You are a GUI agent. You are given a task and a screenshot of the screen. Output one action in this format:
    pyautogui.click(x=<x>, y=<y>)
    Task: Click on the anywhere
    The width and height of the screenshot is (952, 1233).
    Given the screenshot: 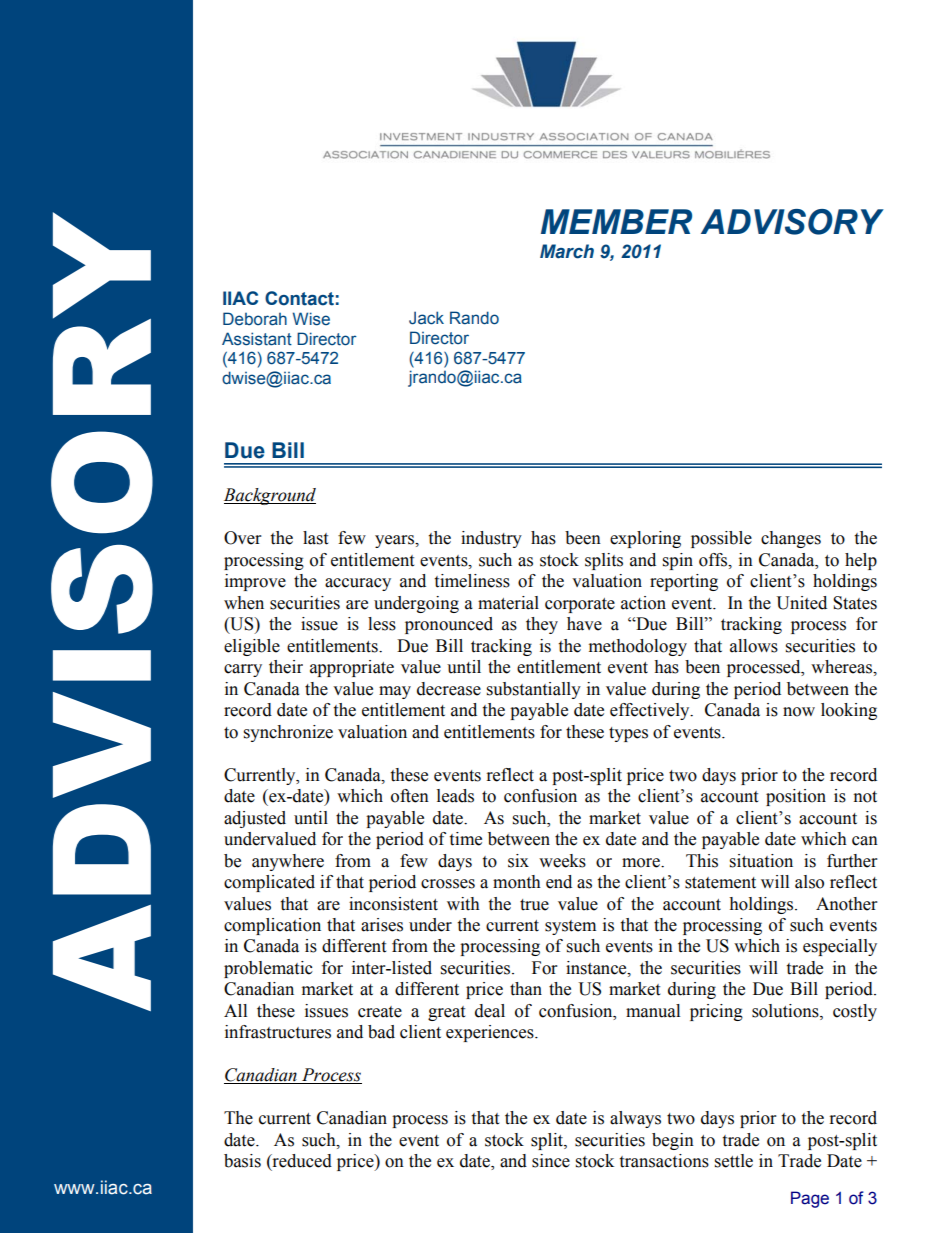 What is the action you would take?
    pyautogui.click(x=288, y=862)
